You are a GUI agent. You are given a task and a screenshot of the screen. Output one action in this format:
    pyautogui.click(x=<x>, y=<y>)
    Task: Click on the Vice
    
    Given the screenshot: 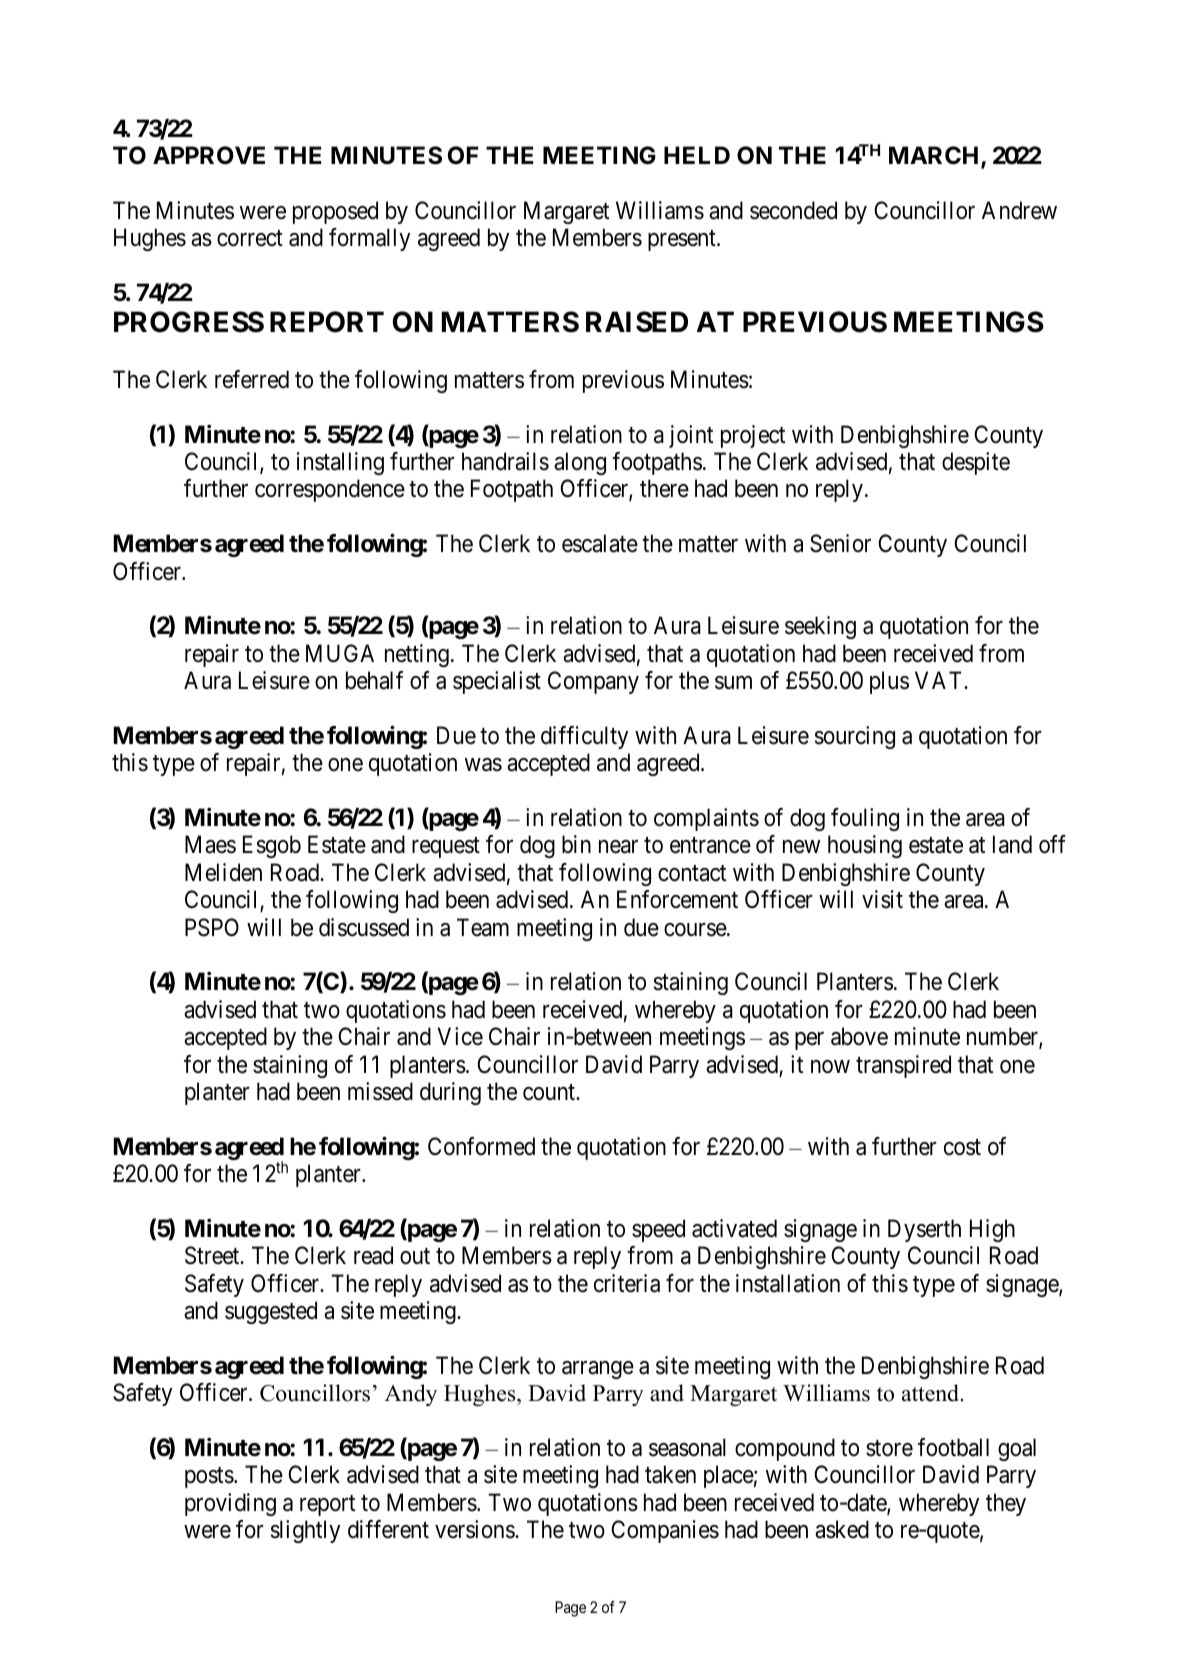 What is the action you would take?
    pyautogui.click(x=460, y=1036)
